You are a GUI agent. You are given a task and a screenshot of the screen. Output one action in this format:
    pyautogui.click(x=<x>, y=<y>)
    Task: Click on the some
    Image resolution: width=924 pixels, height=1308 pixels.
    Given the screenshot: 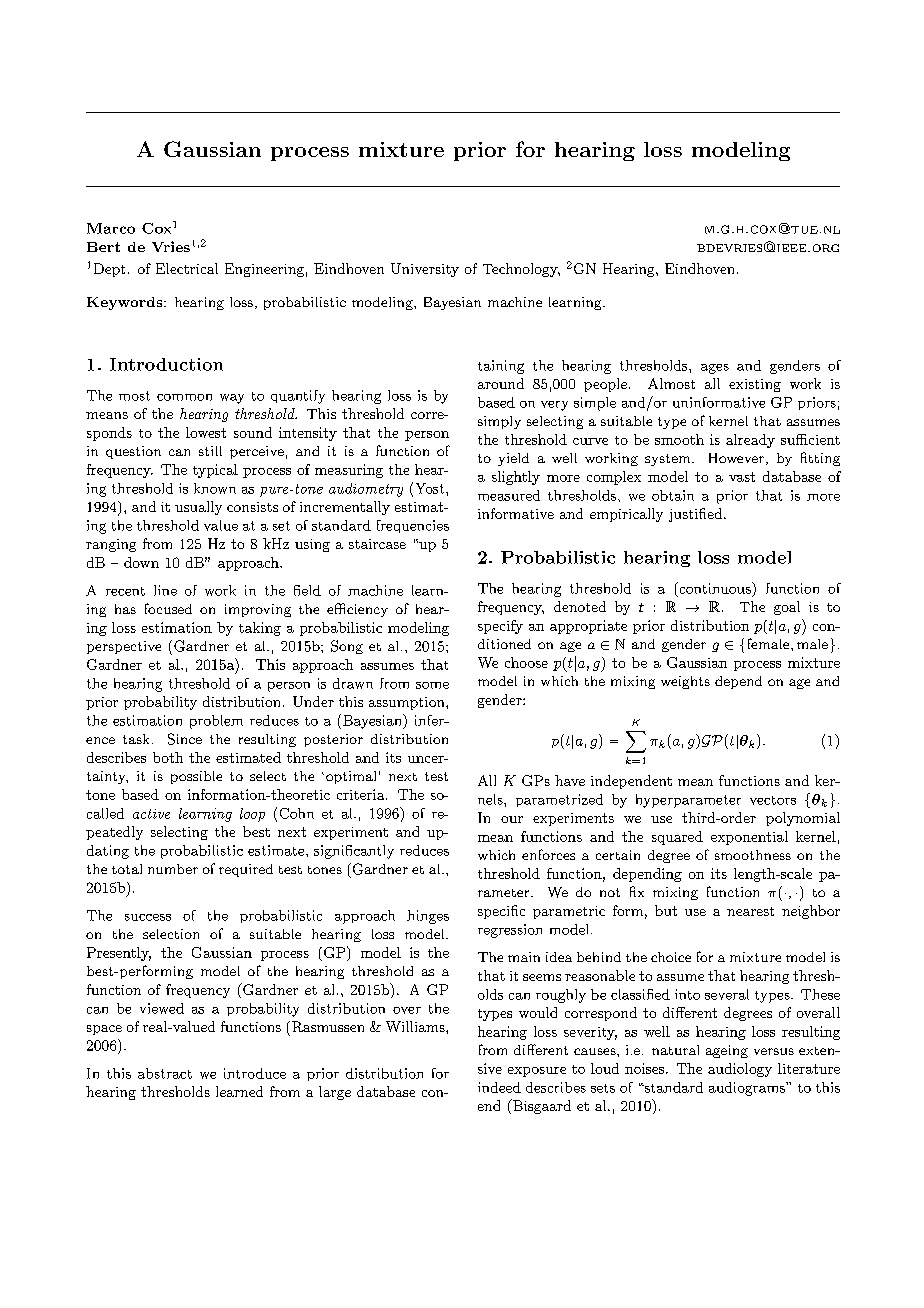 What is the action you would take?
    pyautogui.click(x=432, y=685)
